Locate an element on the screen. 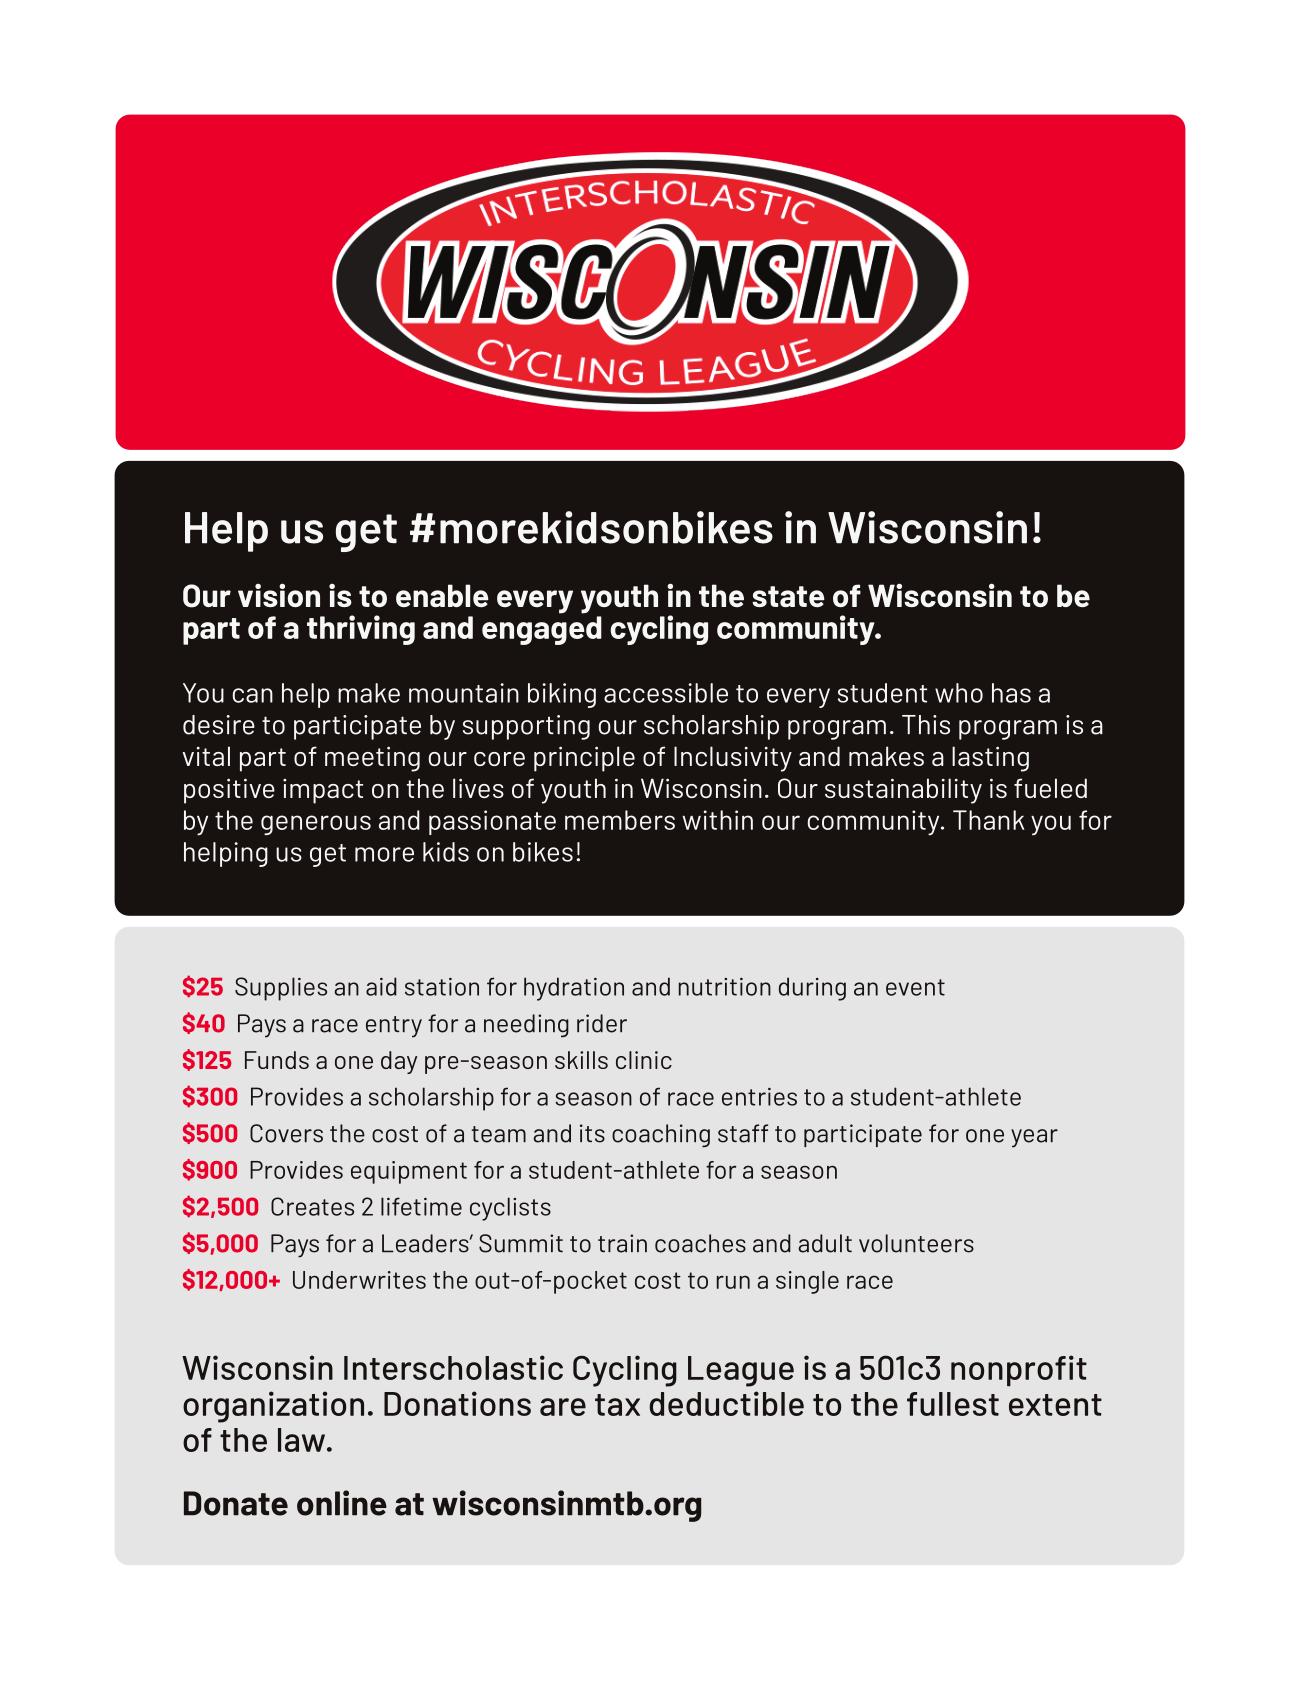 The height and width of the screenshot is (1681, 1299). who is located at coordinates (959, 693).
